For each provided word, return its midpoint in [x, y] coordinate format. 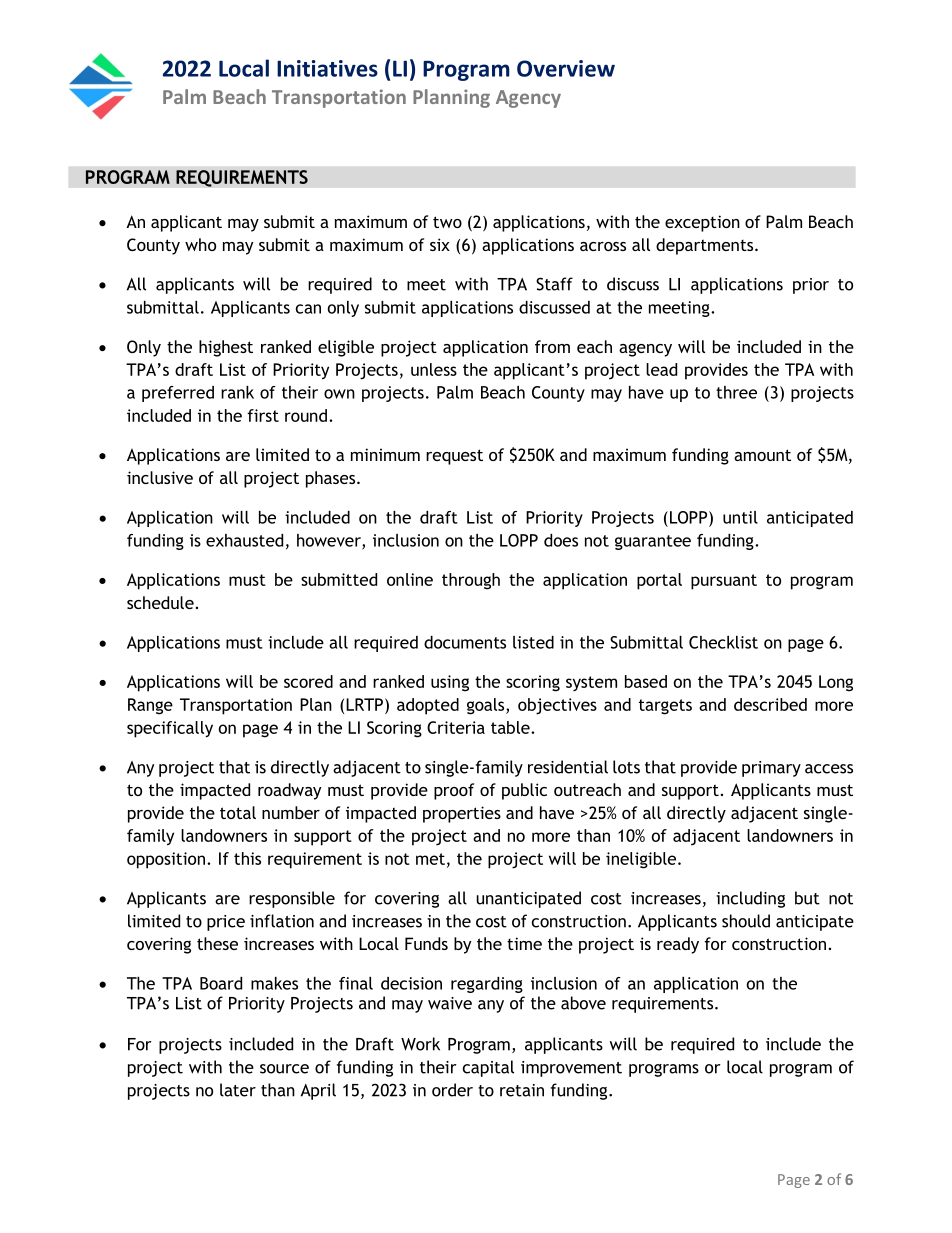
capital [488, 1068]
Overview [566, 68]
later [238, 1090]
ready [678, 945]
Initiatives [327, 68]
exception [702, 223]
